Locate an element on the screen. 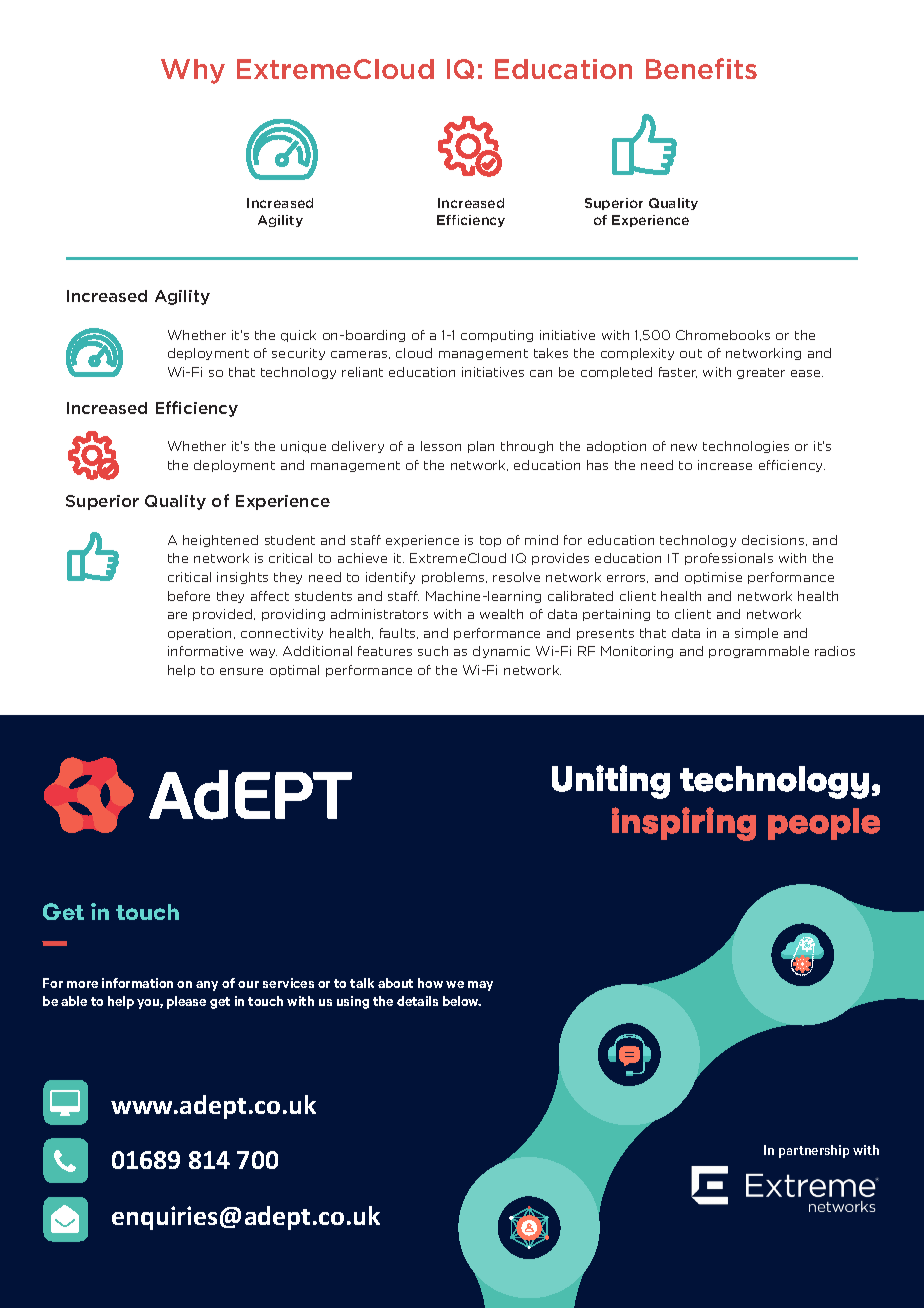 The height and width of the screenshot is (1308, 924). computing is located at coordinates (497, 336).
